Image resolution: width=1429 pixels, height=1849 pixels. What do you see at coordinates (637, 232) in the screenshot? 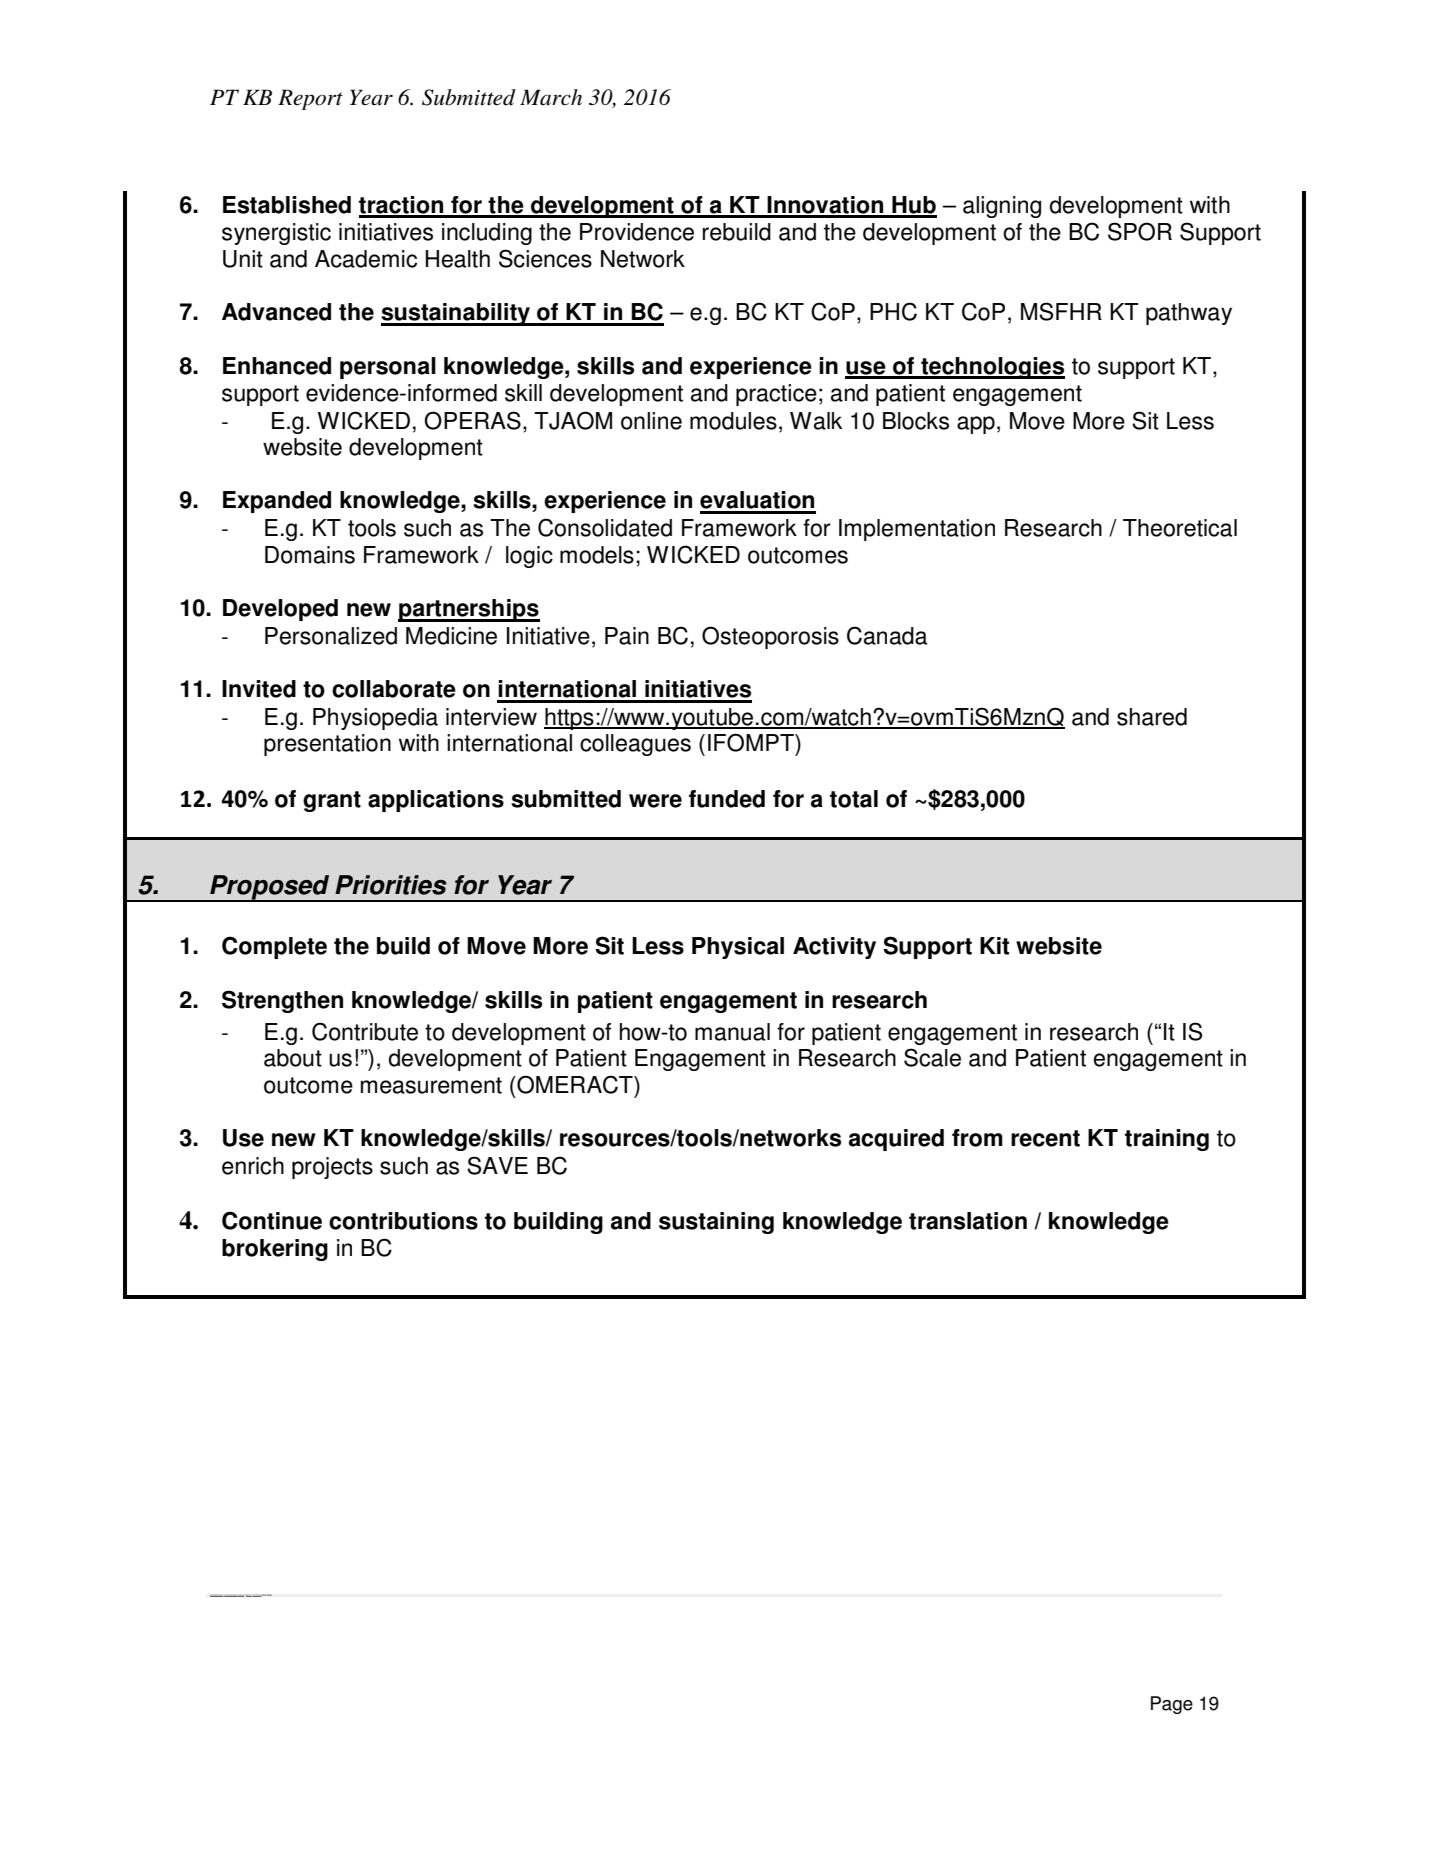
I see `Providence` at bounding box center [637, 232].
